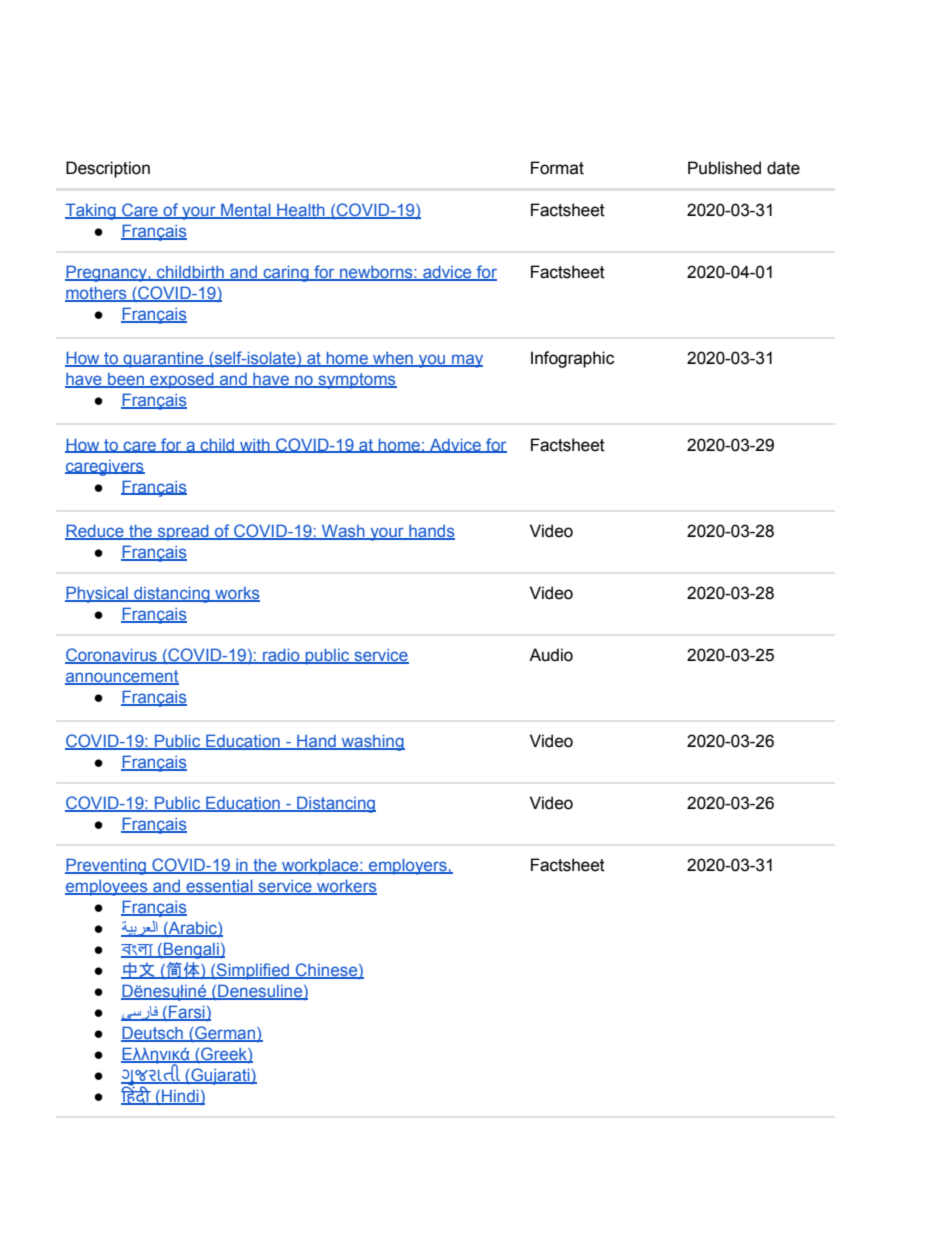  I want to click on Published, so click(724, 168).
